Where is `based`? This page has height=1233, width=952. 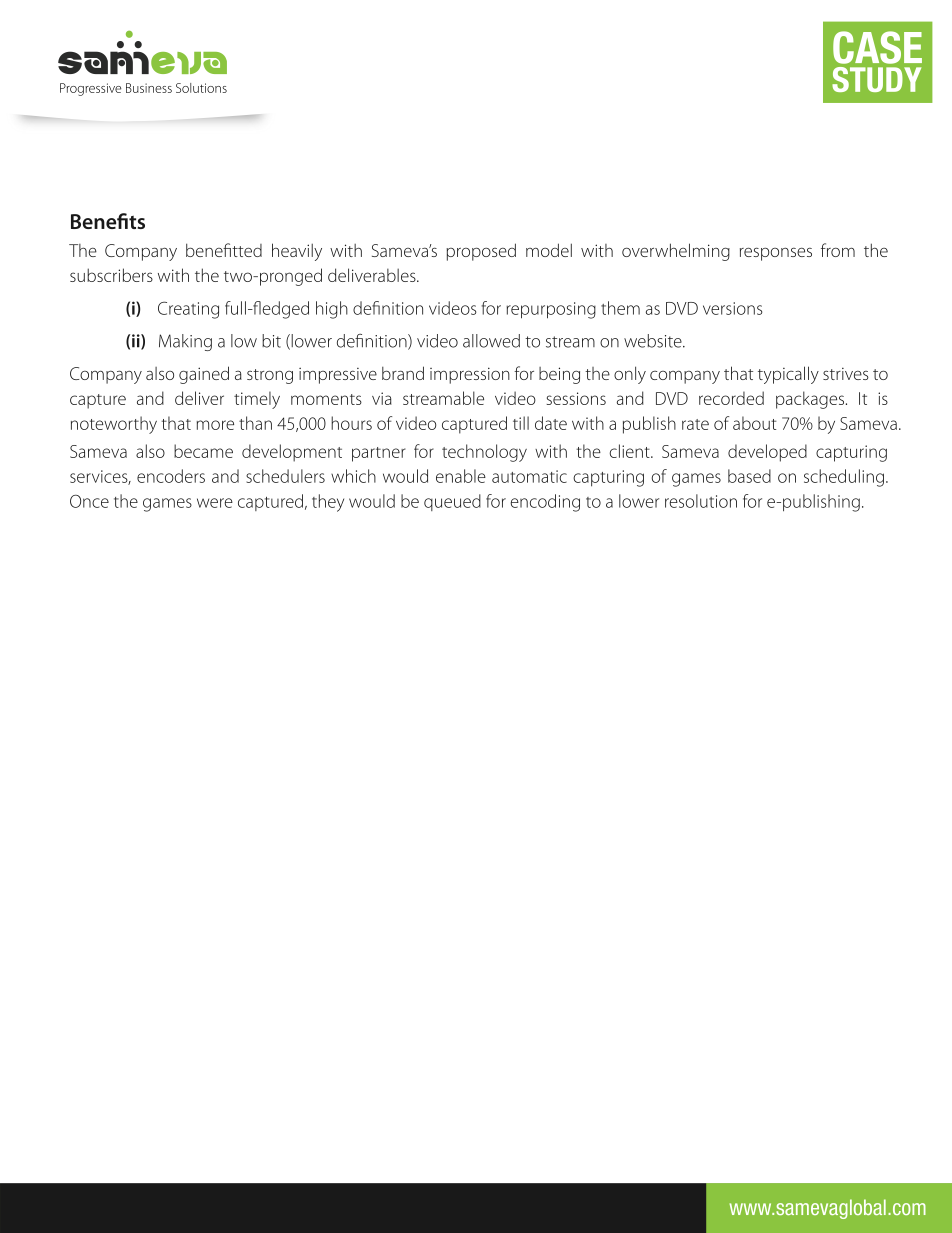 based is located at coordinates (749, 476).
